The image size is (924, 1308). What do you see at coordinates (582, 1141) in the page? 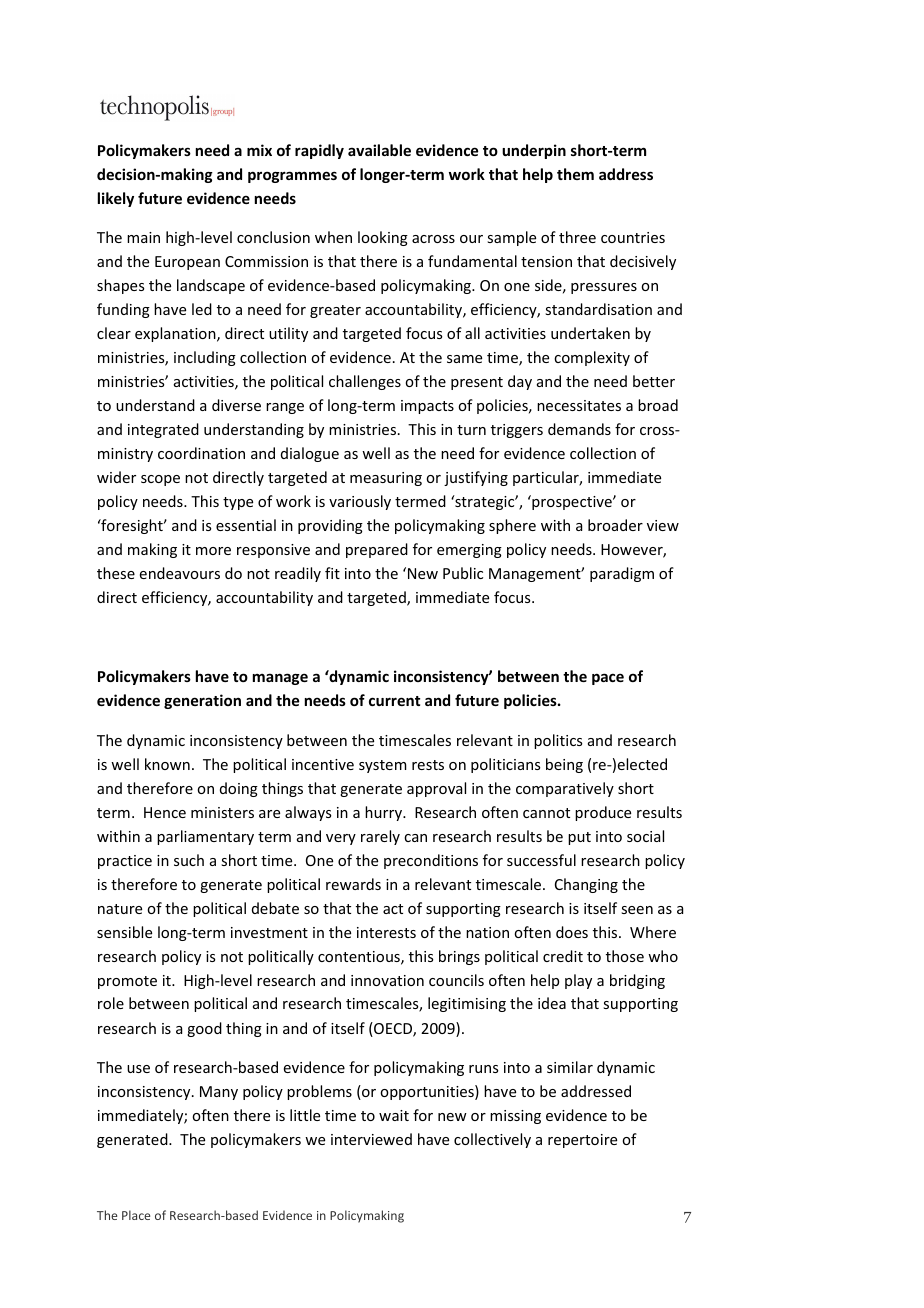
I see `repertoire` at bounding box center [582, 1141].
